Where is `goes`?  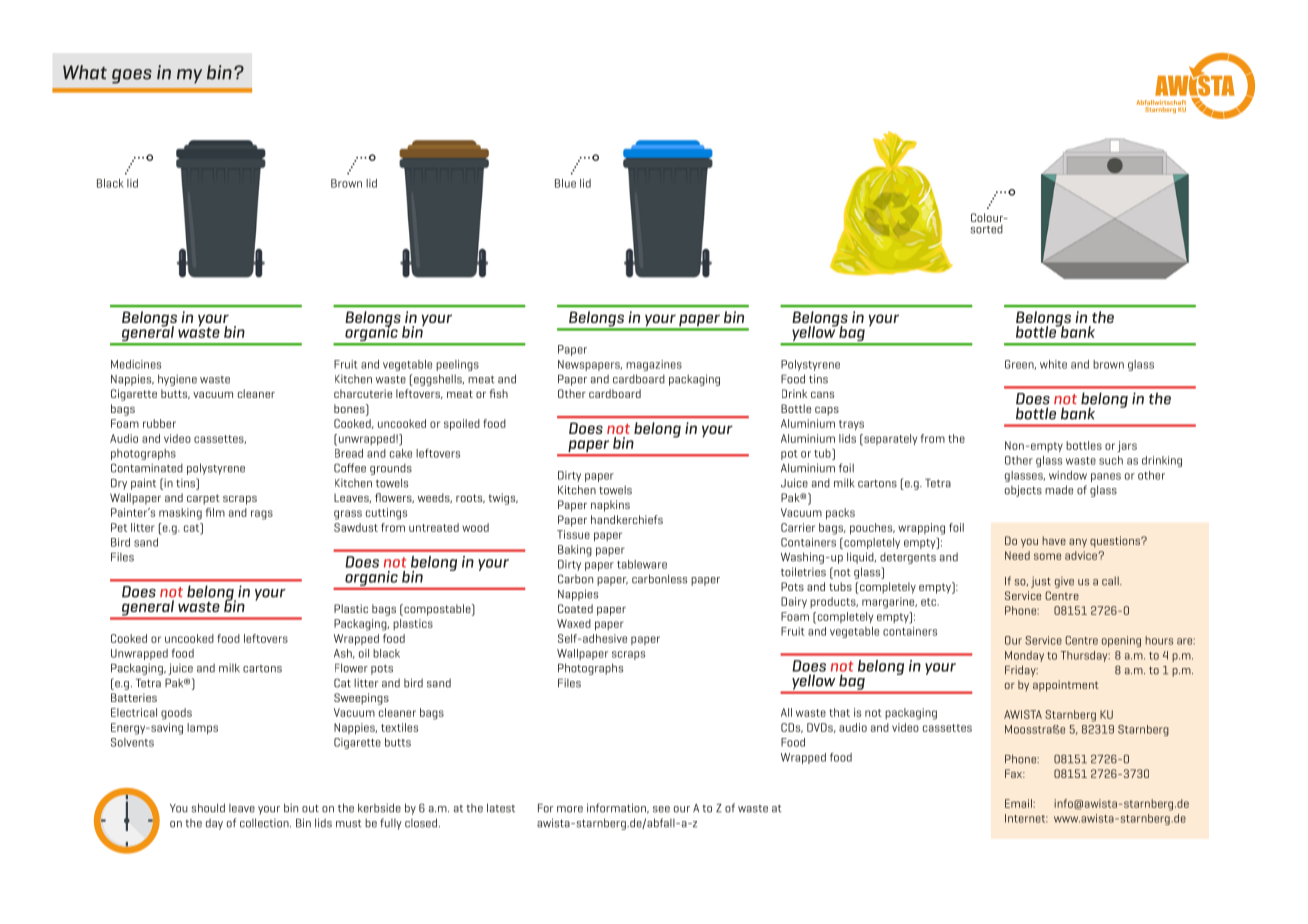 goes is located at coordinates (132, 76).
